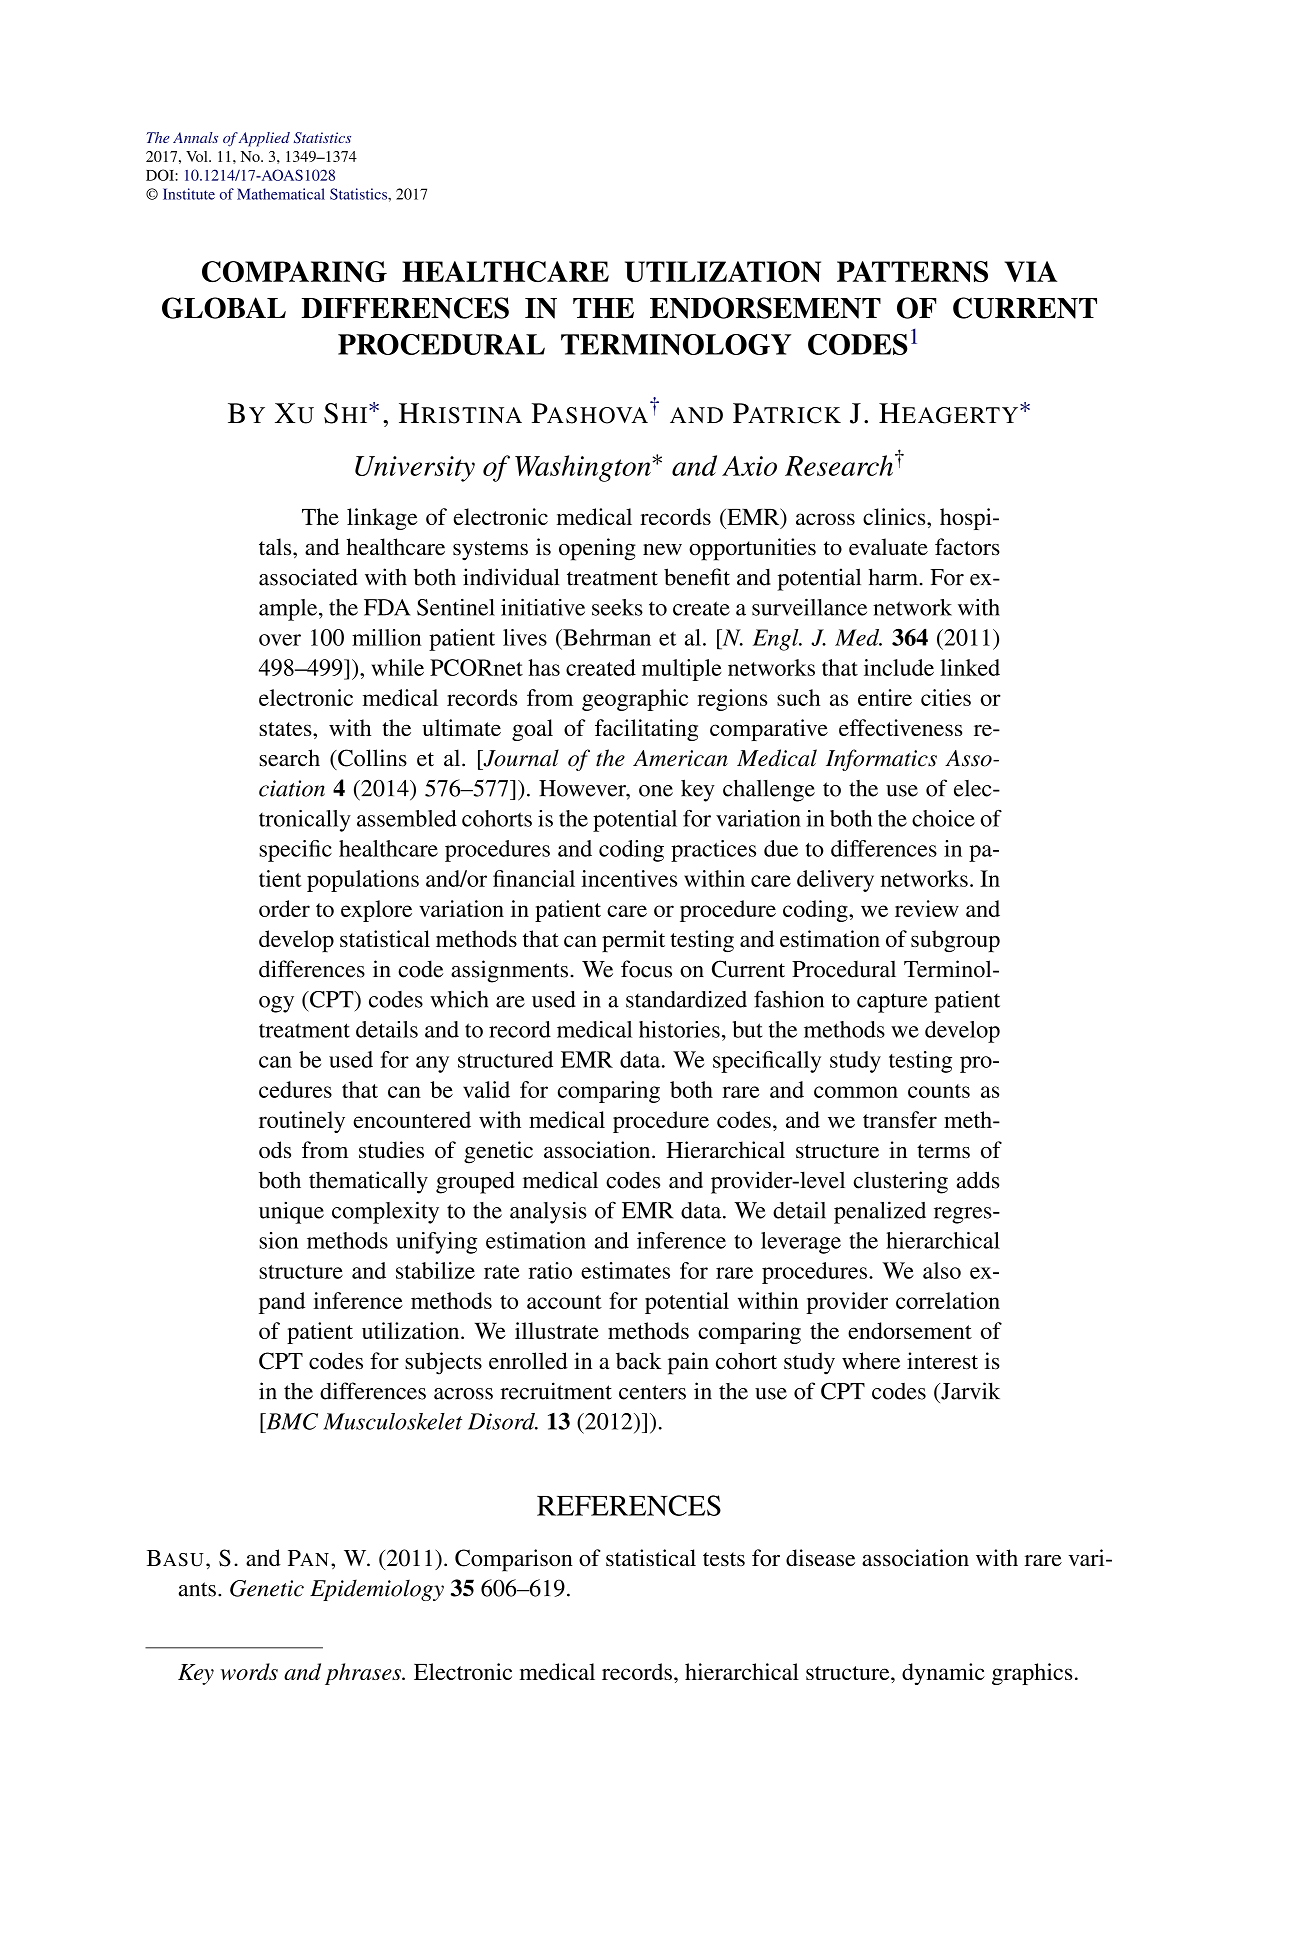 The height and width of the screenshot is (1942, 1311). I want to click on linkage, so click(382, 519).
